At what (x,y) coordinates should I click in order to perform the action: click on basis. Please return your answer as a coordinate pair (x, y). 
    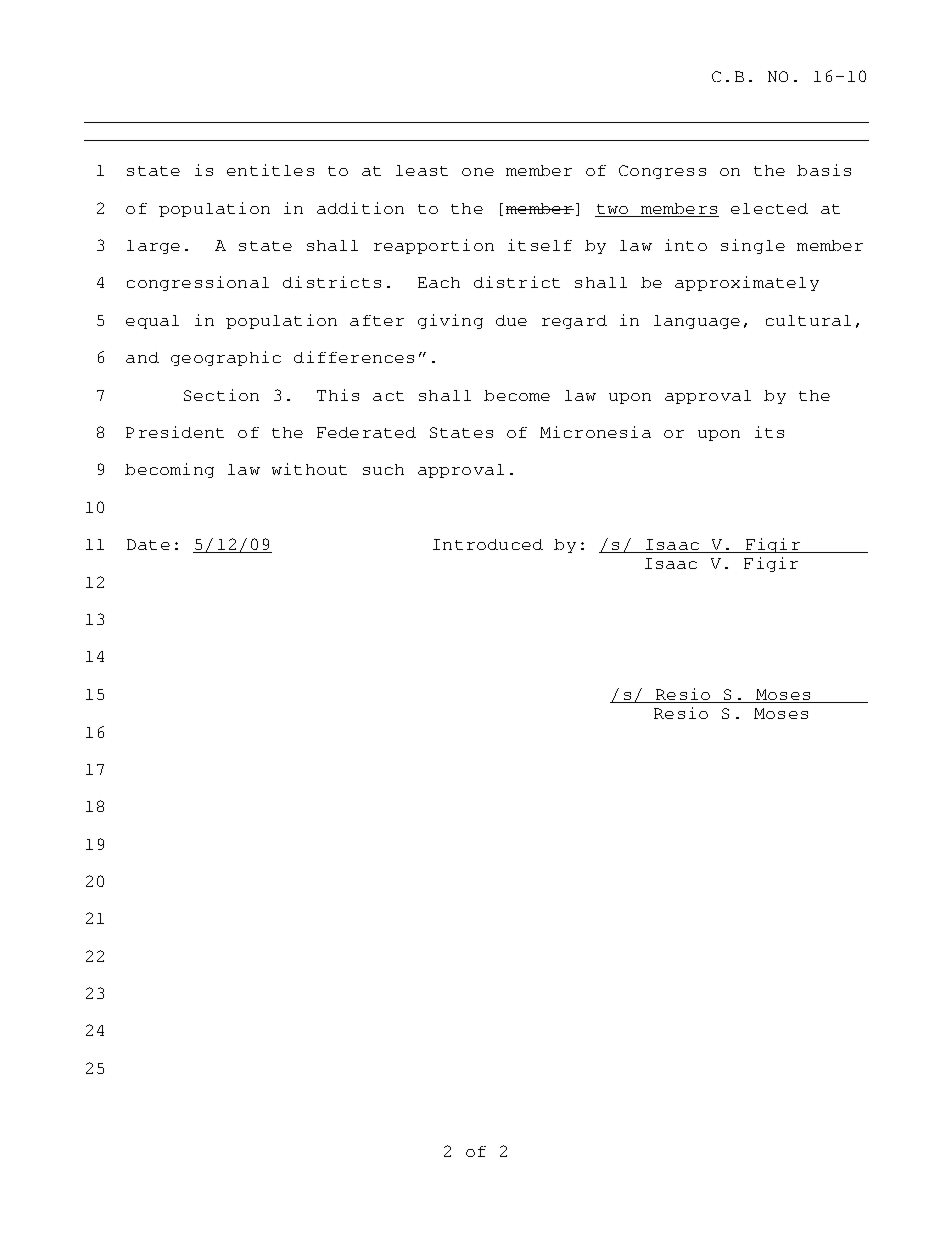
    Looking at the image, I should click on (824, 170).
